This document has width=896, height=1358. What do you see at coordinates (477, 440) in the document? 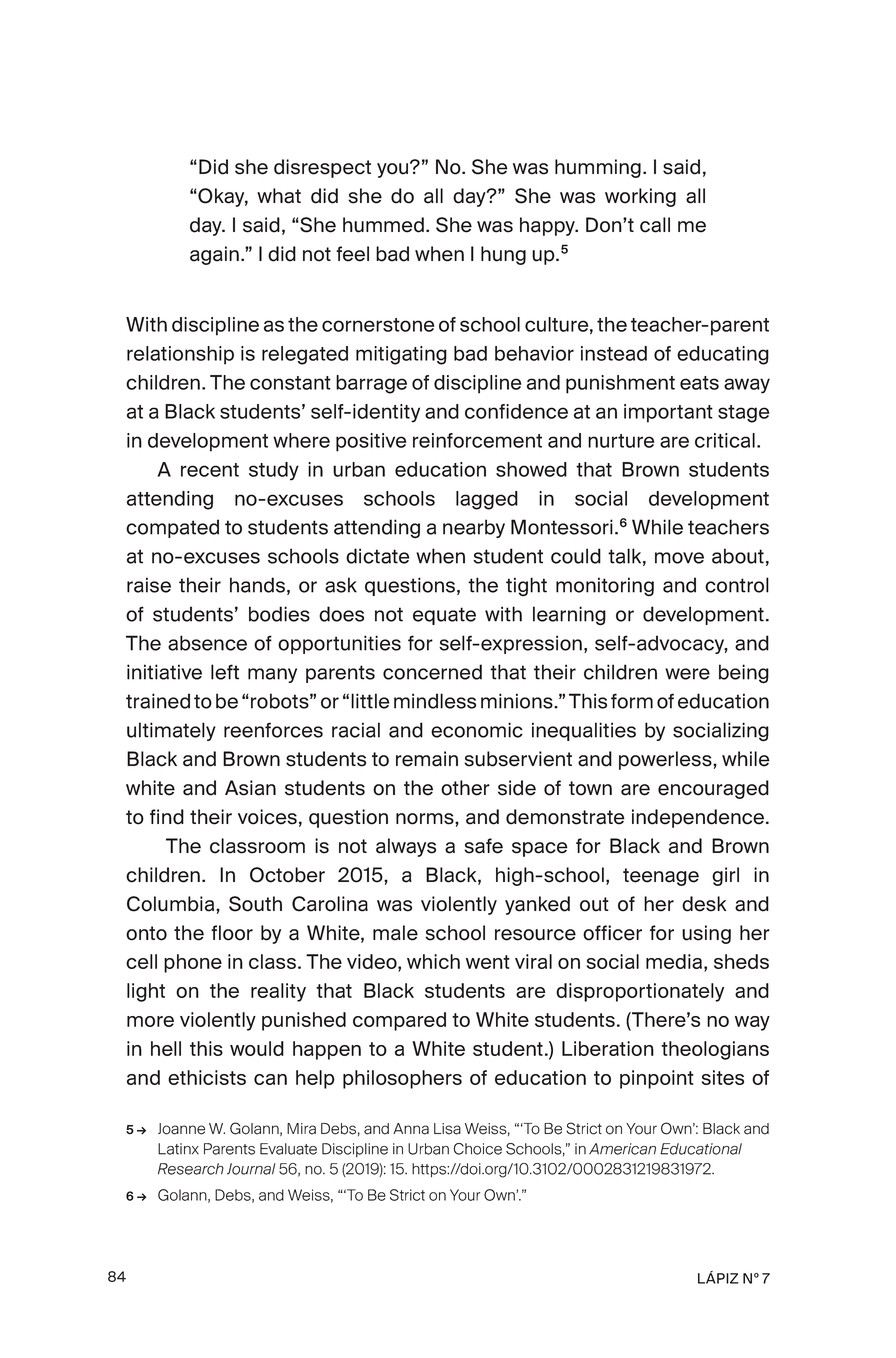
I see `reinforcement` at bounding box center [477, 440].
